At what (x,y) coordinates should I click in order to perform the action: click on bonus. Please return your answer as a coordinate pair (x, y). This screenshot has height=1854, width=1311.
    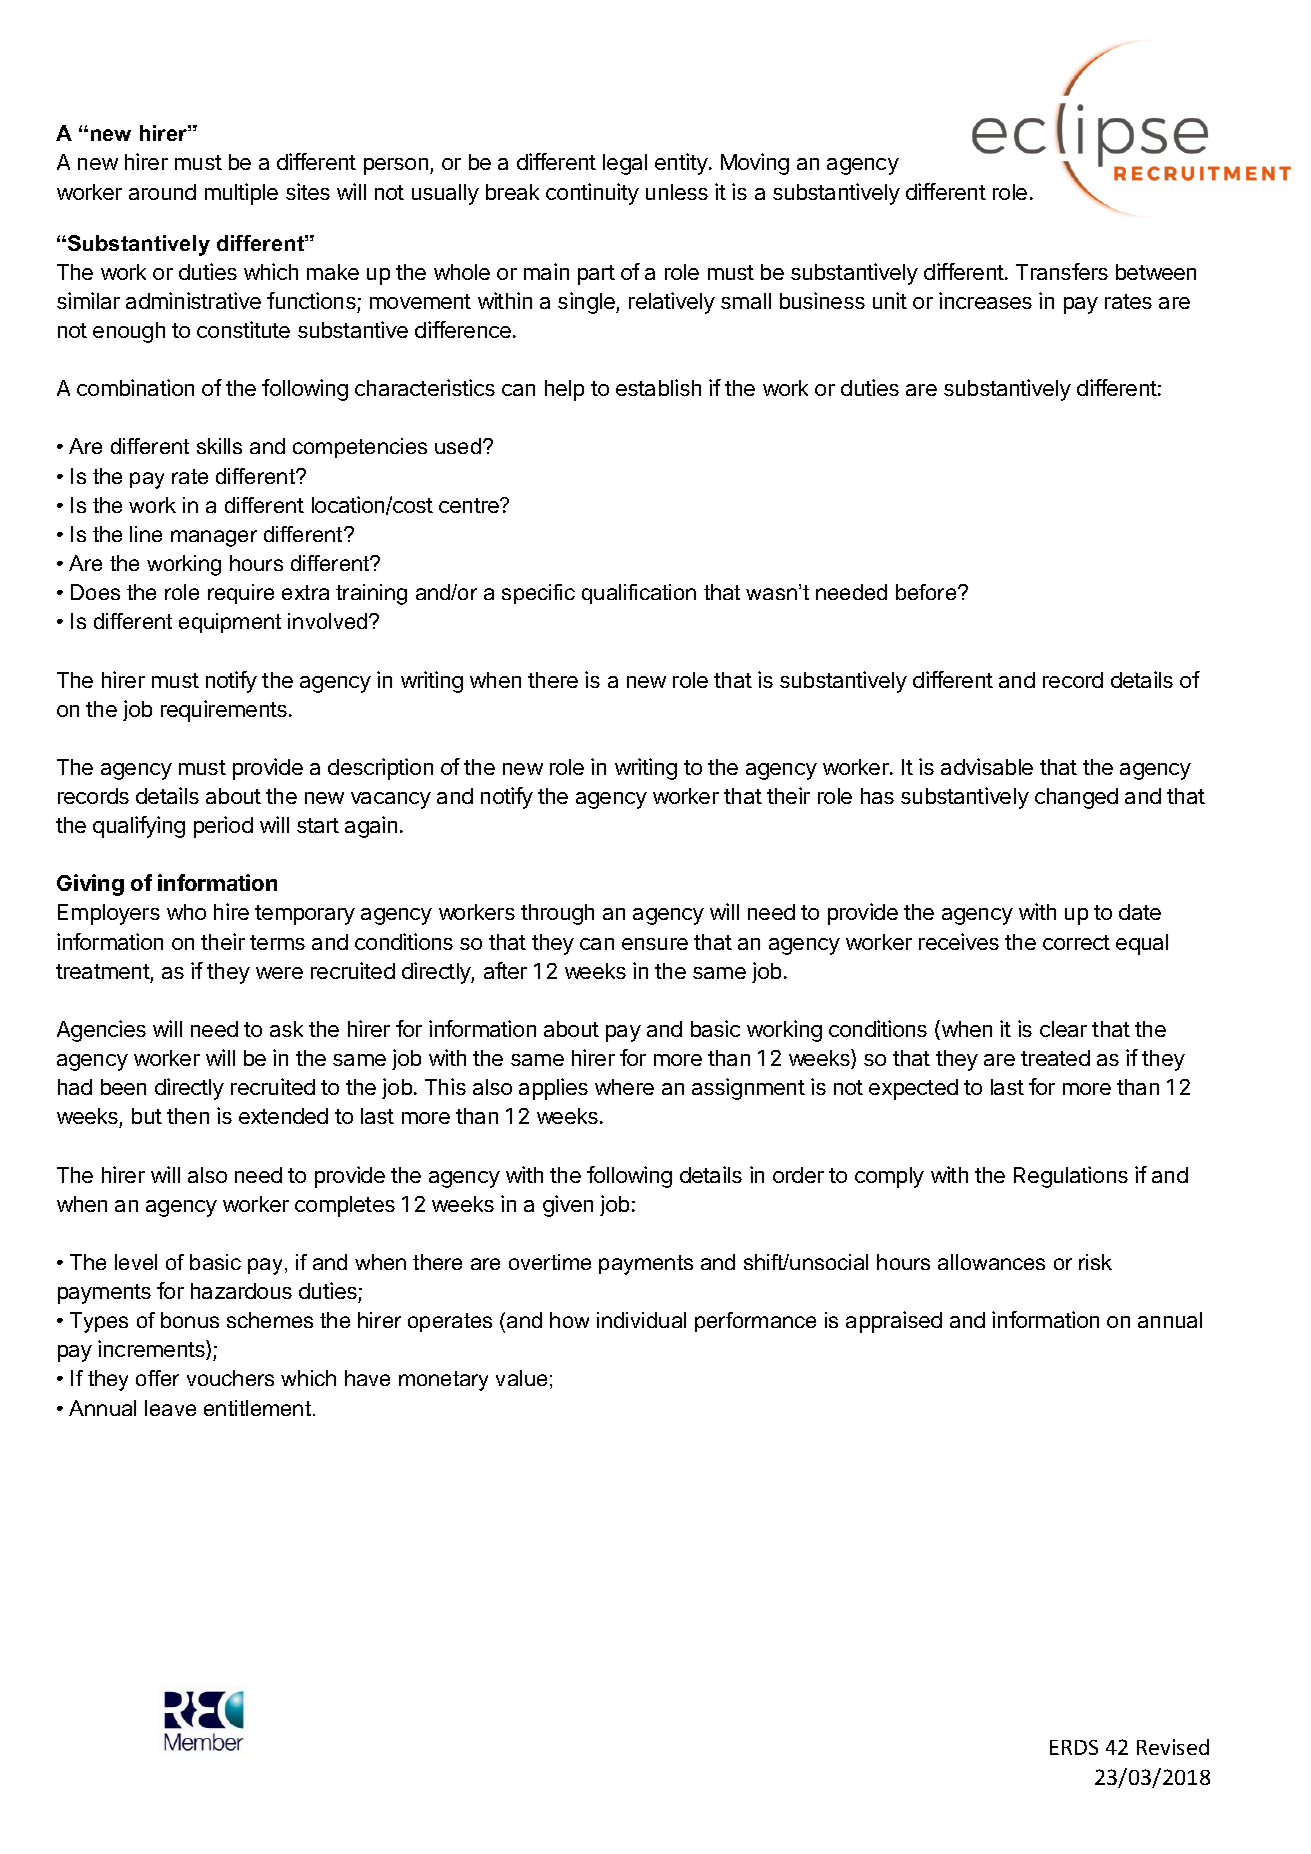
    Looking at the image, I should click on (190, 1320).
